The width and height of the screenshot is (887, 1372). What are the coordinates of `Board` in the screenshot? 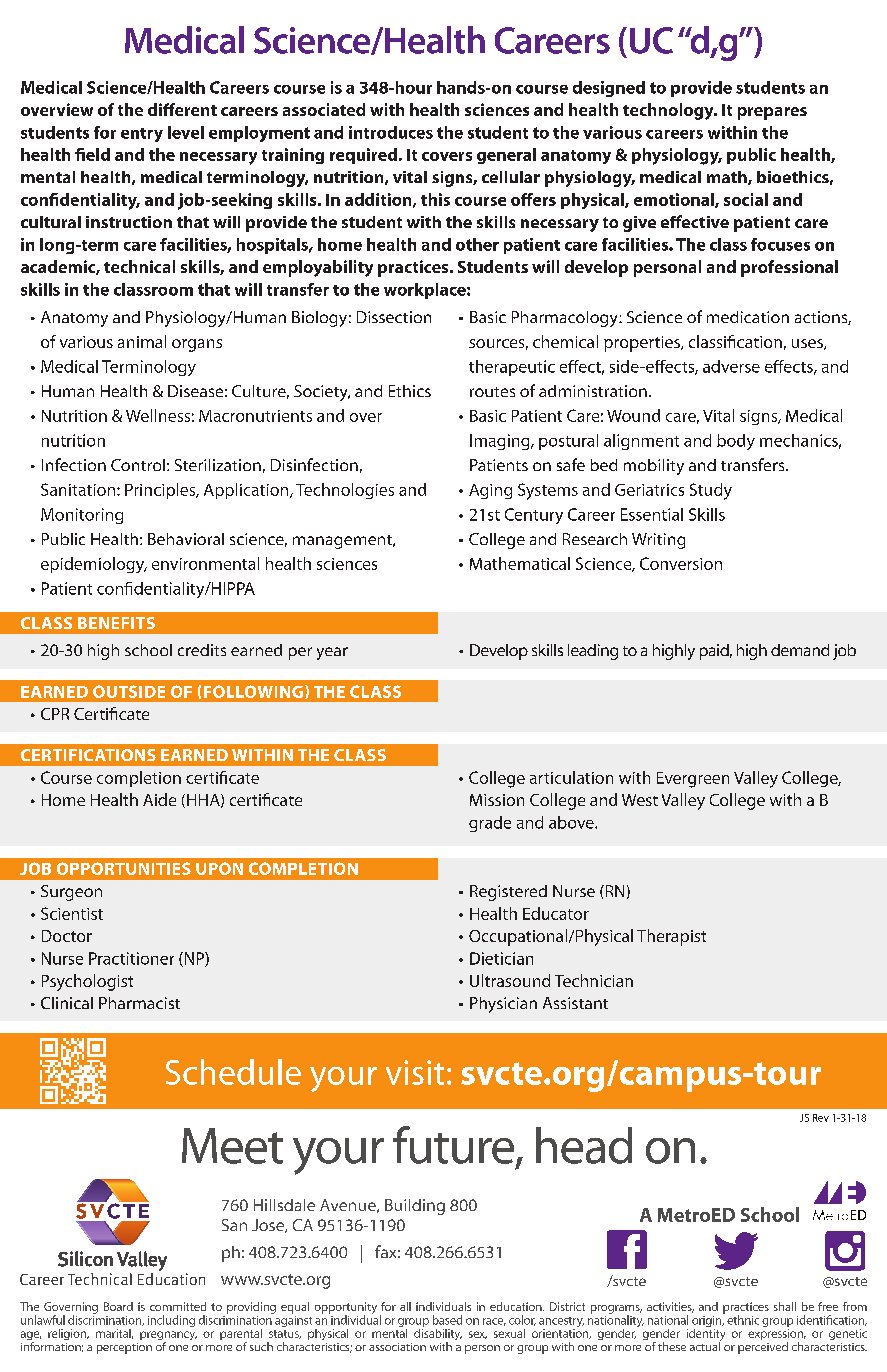 It's located at (118, 1306).
